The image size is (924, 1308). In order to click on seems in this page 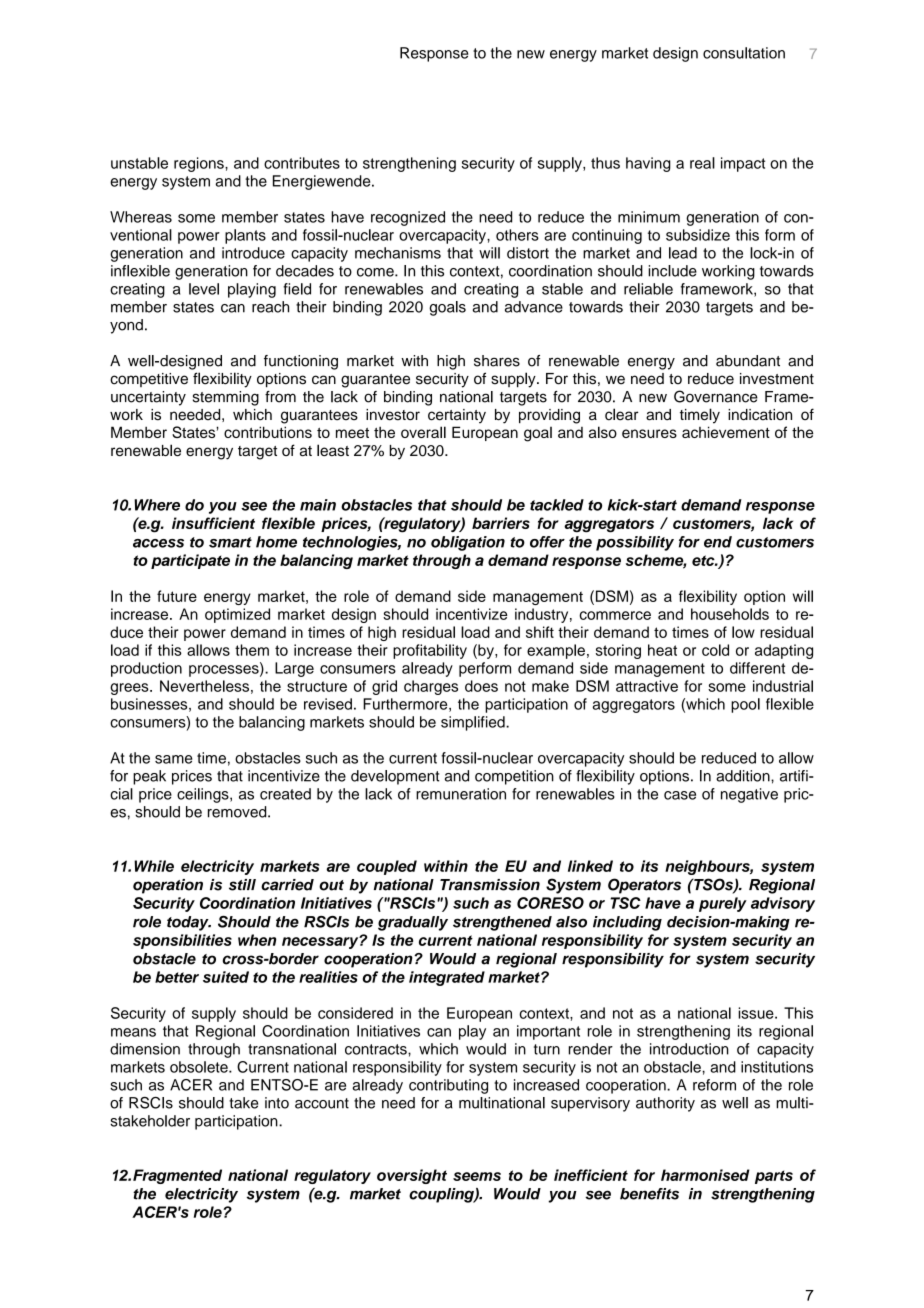, I will do `click(477, 1176)`.
